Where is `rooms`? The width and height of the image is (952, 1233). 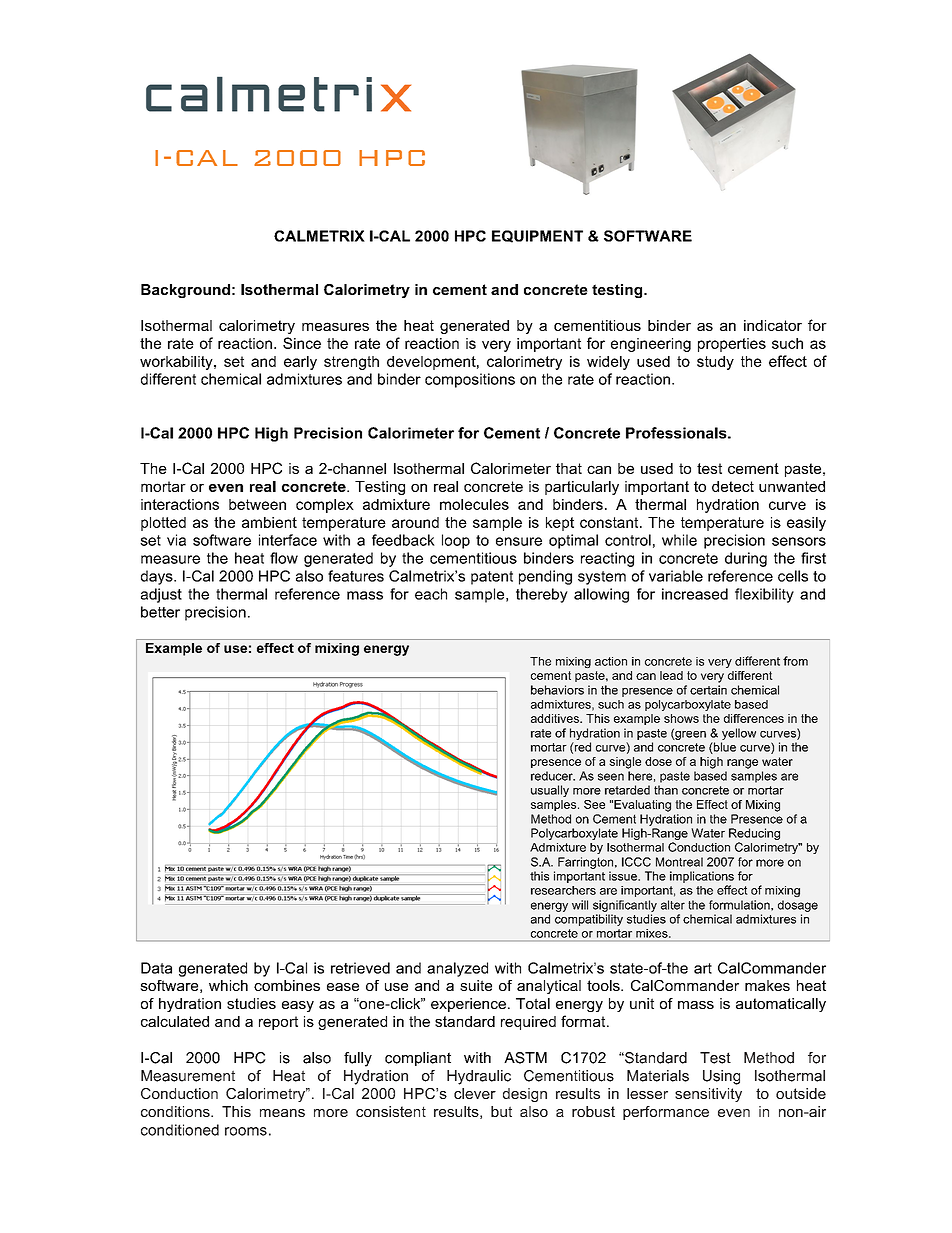
rooms is located at coordinates (246, 1131).
